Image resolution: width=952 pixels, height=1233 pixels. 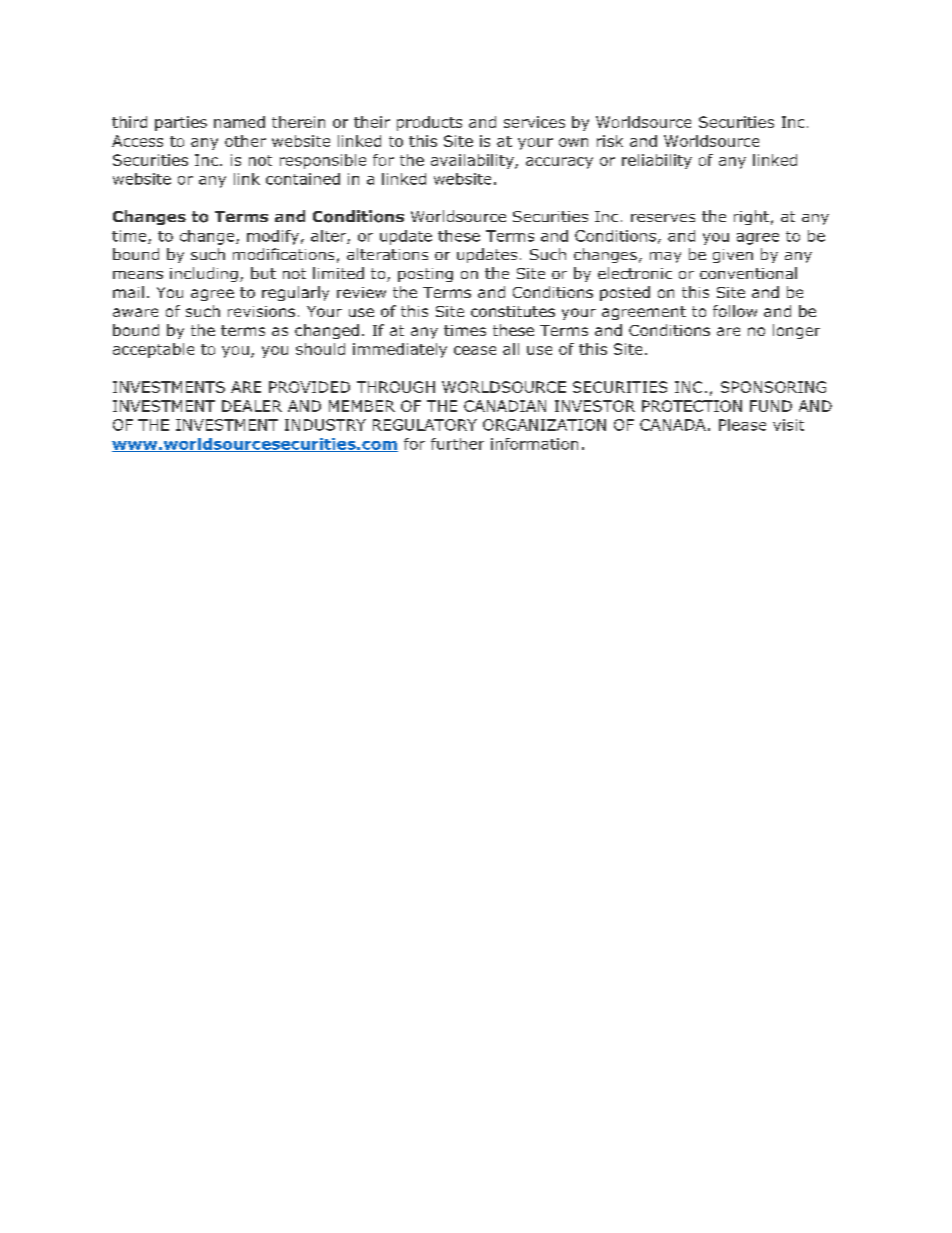 What do you see at coordinates (273, 237) in the image?
I see `modify` at bounding box center [273, 237].
